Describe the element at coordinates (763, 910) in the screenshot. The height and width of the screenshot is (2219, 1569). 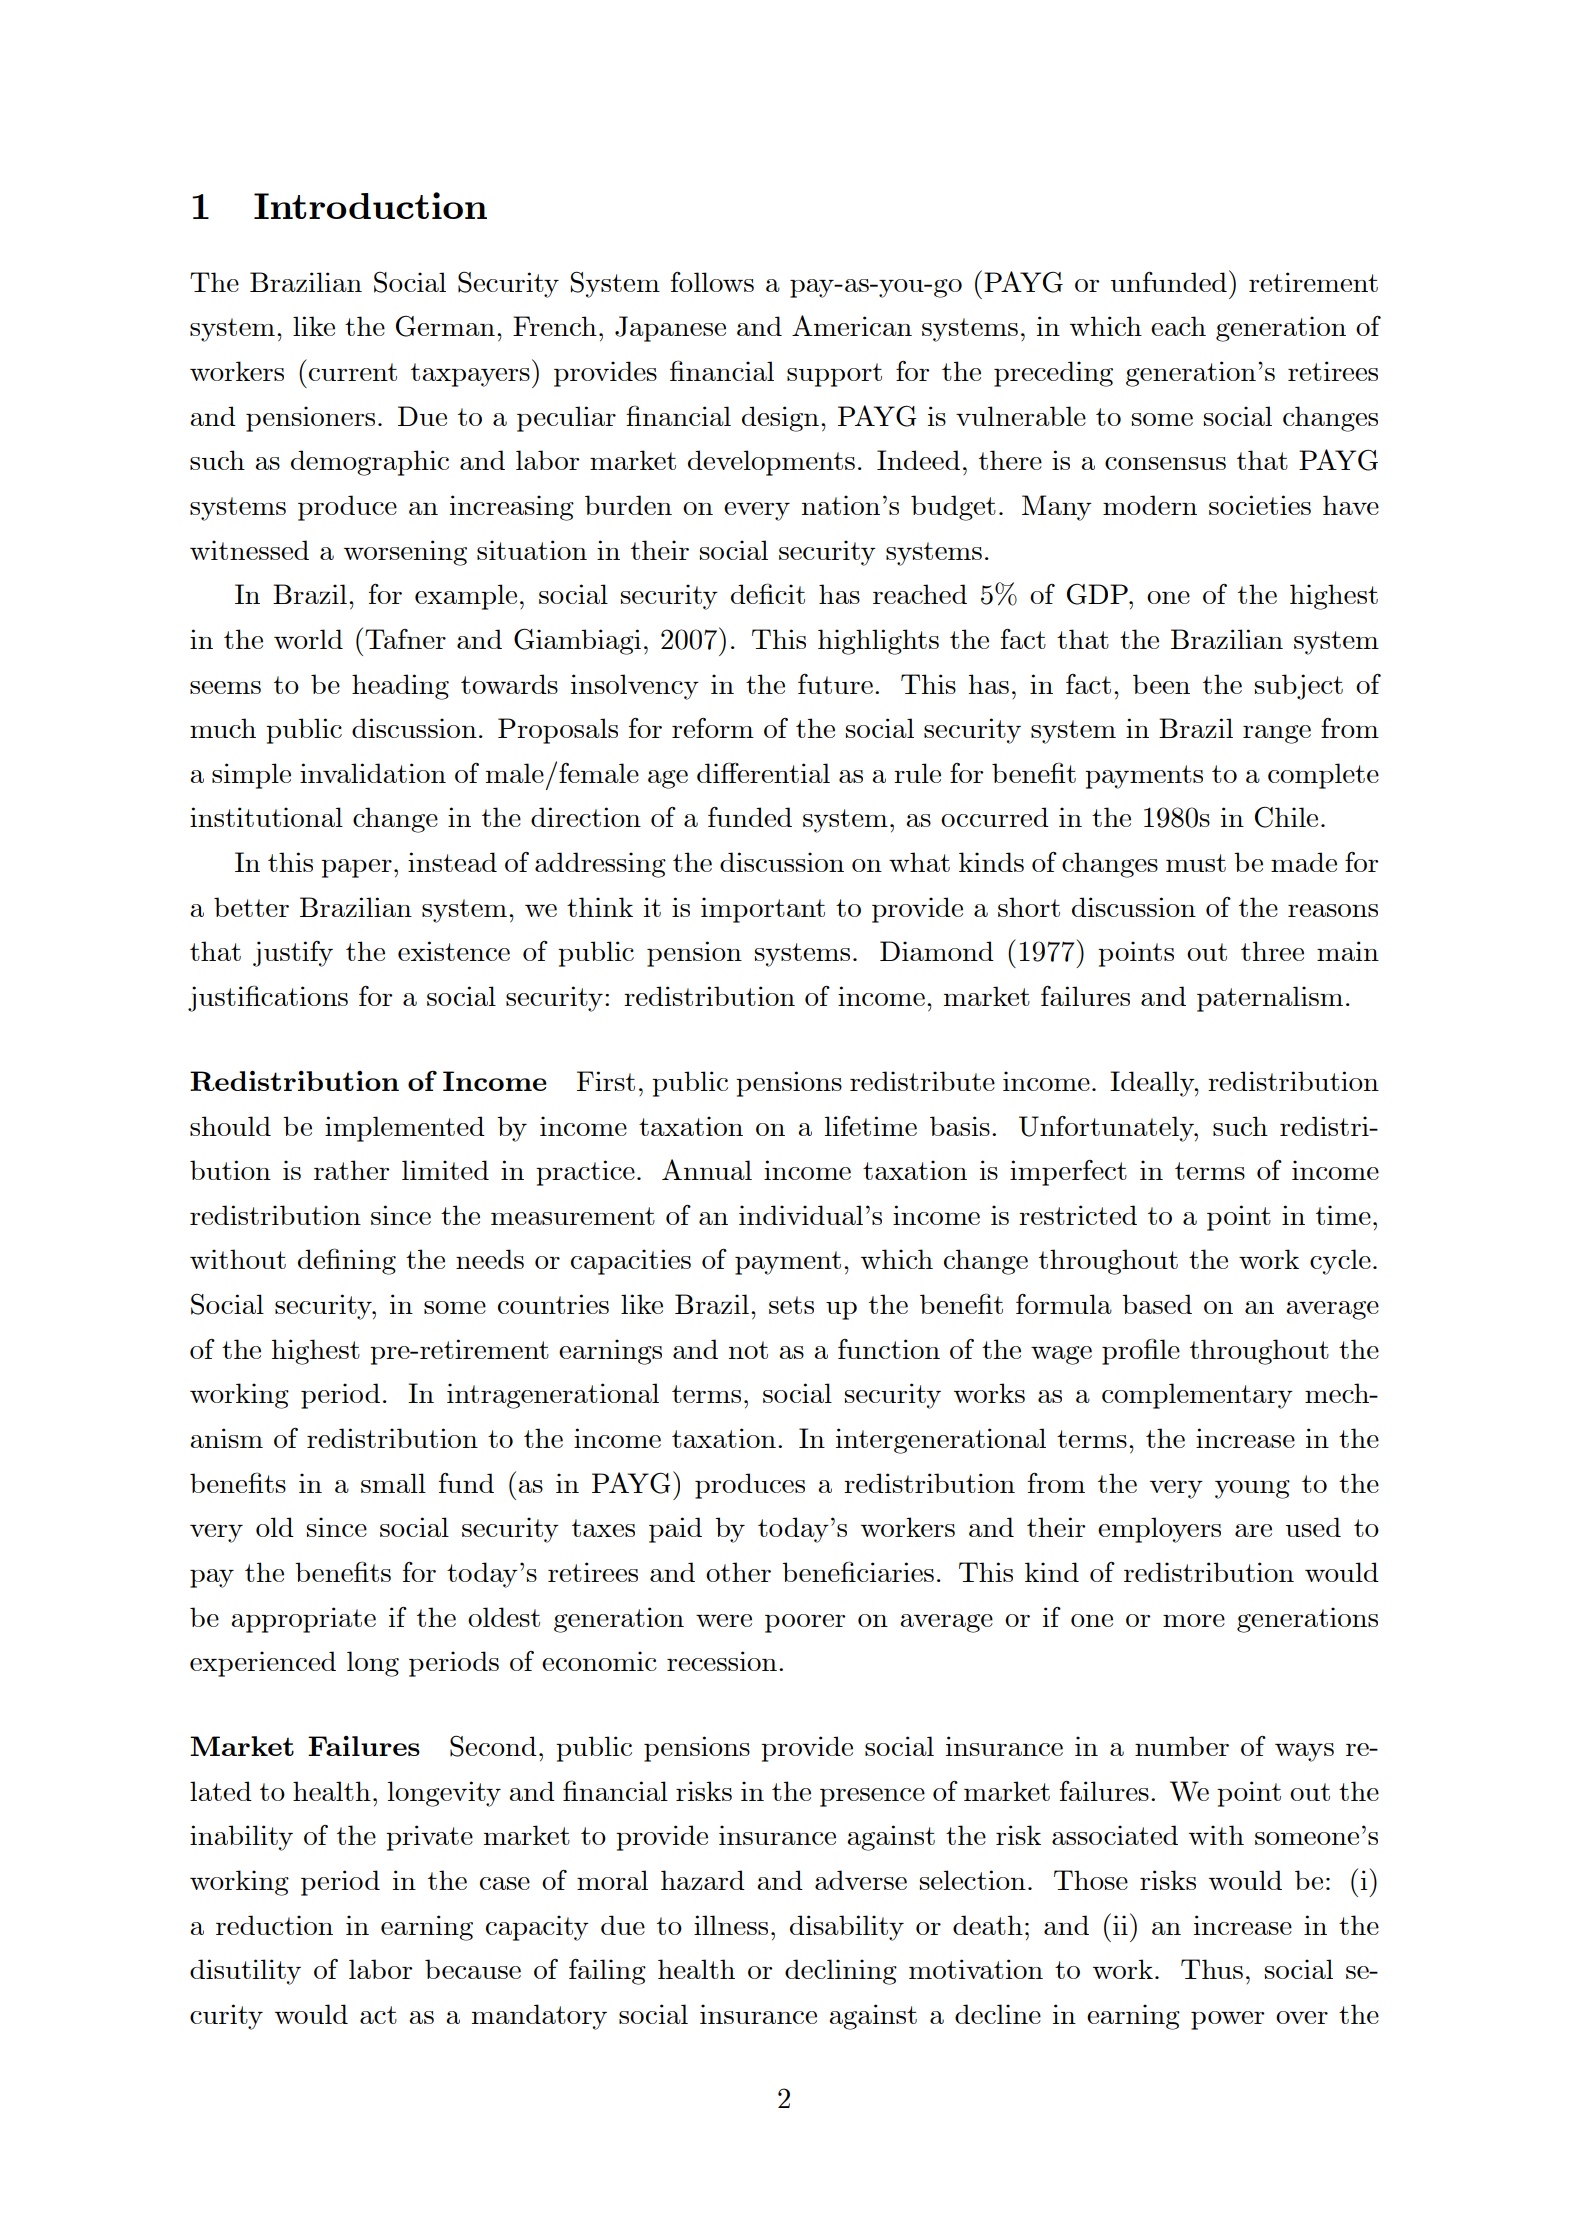
I see `important` at that location.
